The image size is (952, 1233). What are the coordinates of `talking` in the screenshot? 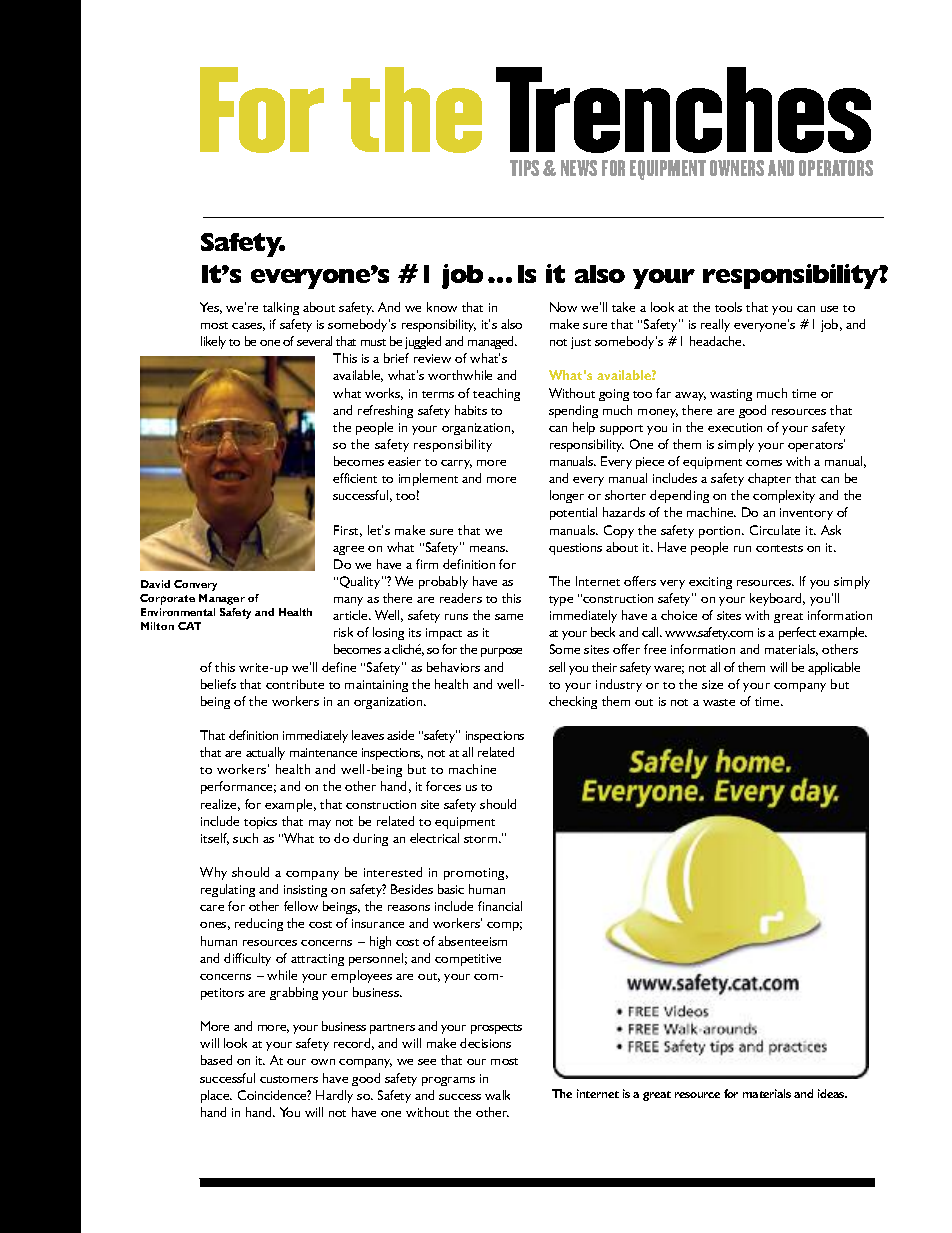 It's located at (281, 308).
